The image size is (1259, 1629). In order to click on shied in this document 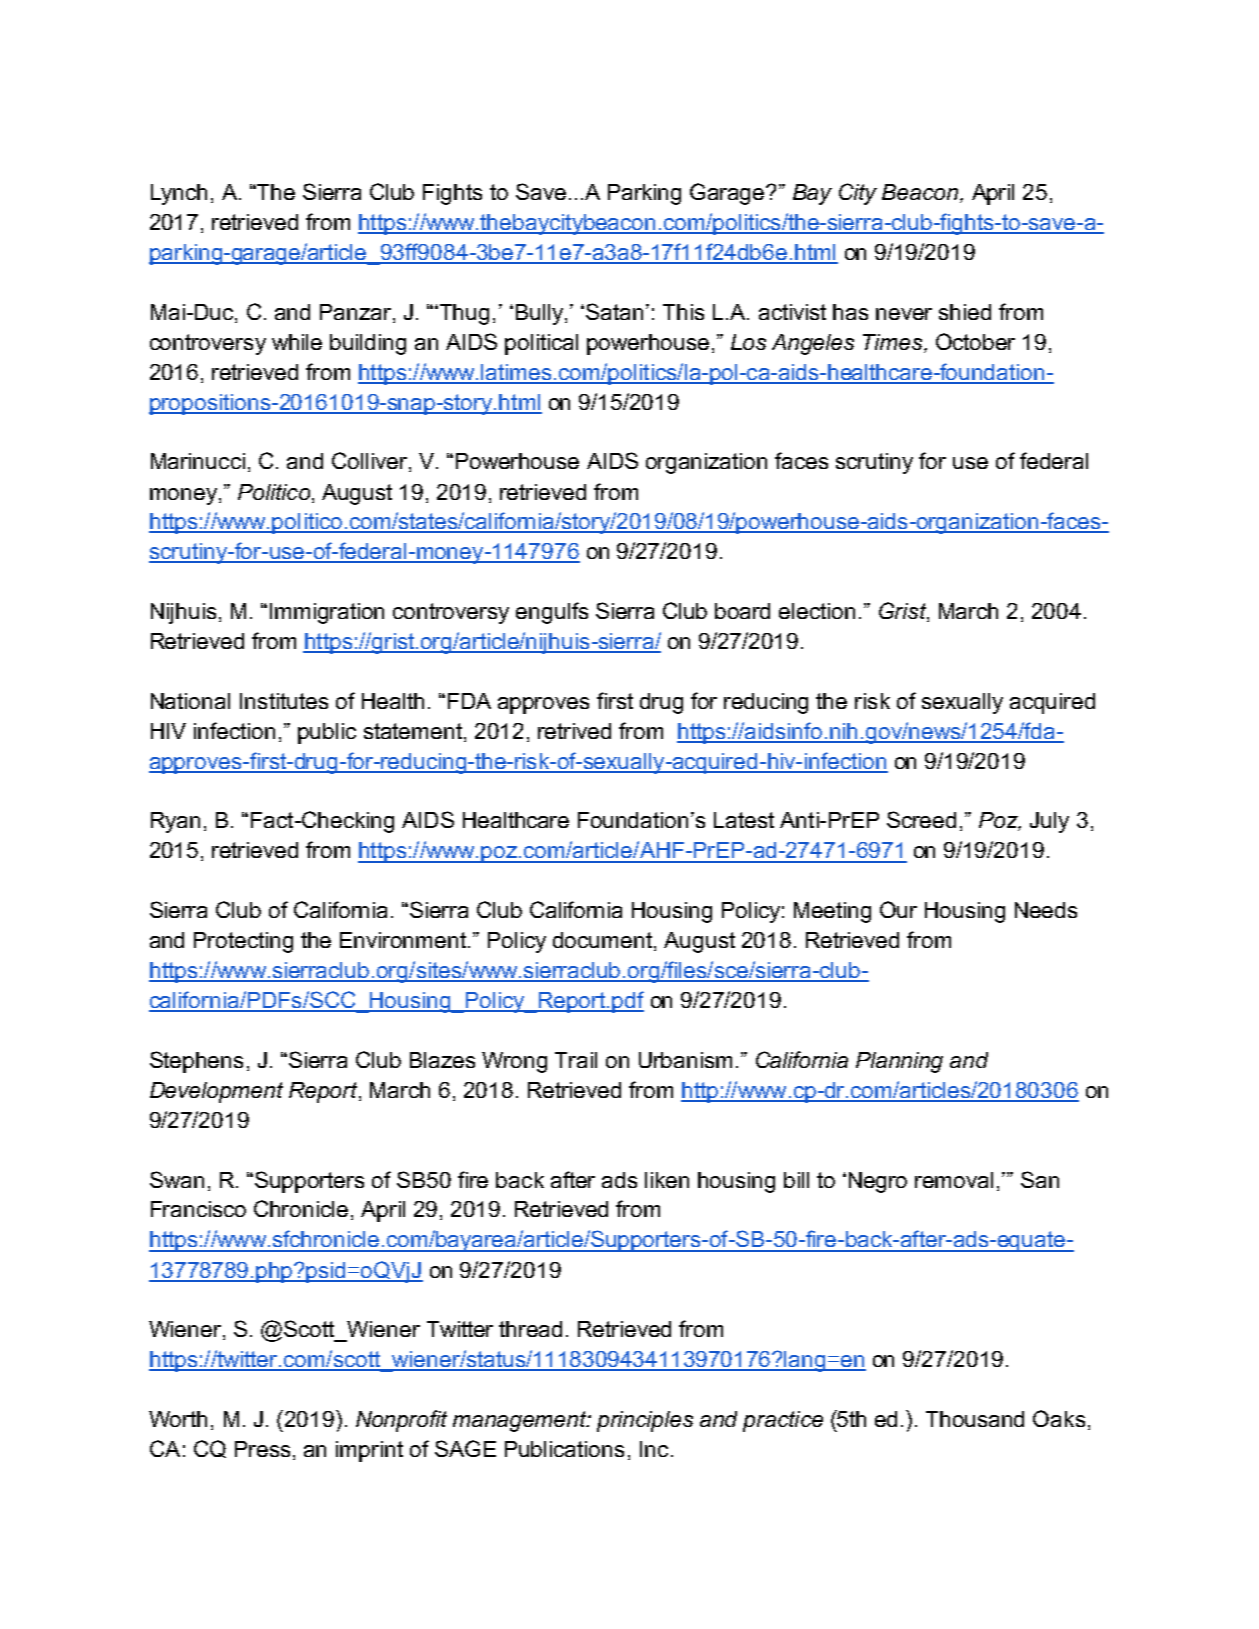, I will do `click(965, 312)`.
